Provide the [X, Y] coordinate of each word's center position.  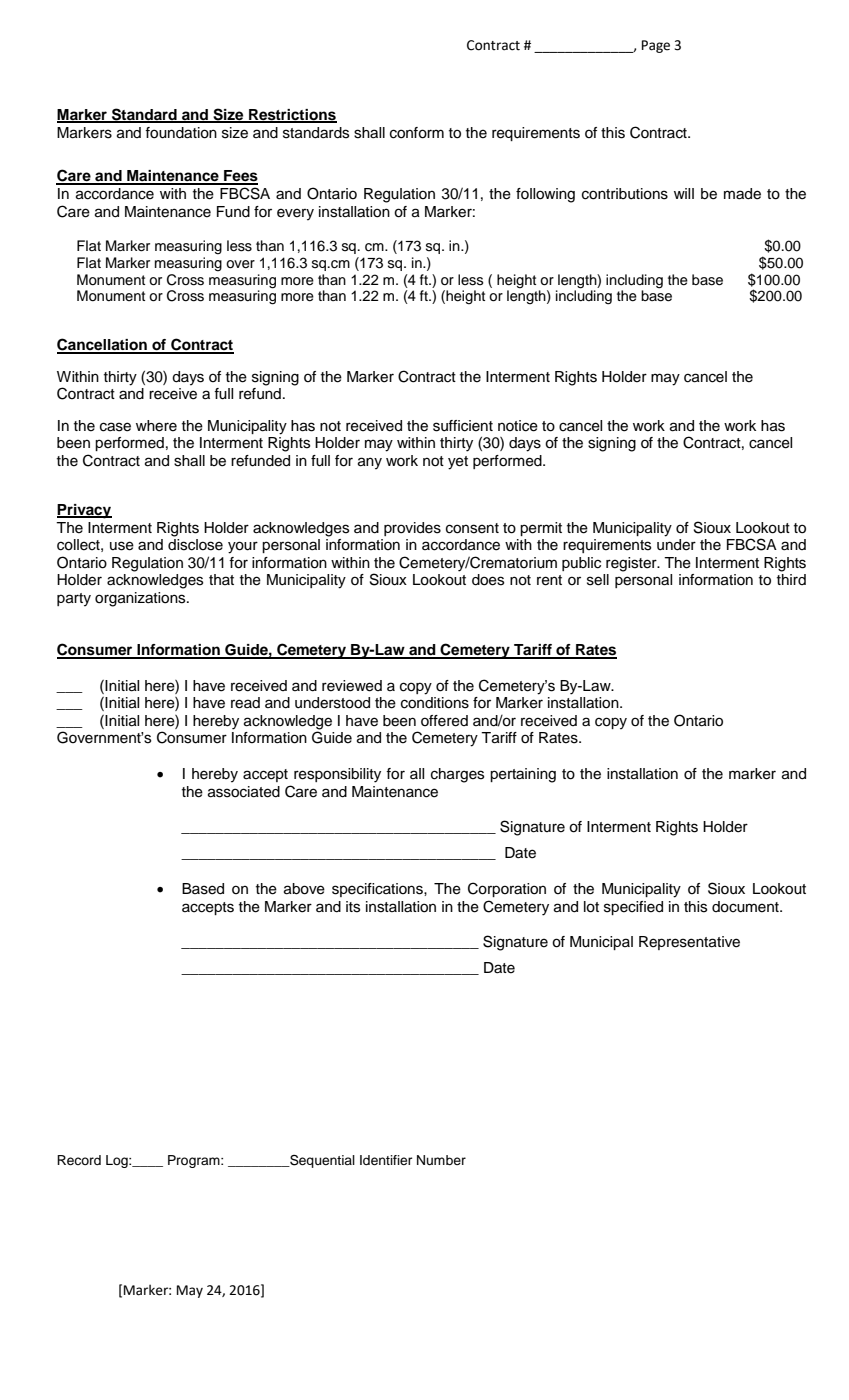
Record [79, 1160]
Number [441, 1160]
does [488, 580]
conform [417, 133]
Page [656, 46]
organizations [141, 599]
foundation [181, 133]
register [632, 564]
